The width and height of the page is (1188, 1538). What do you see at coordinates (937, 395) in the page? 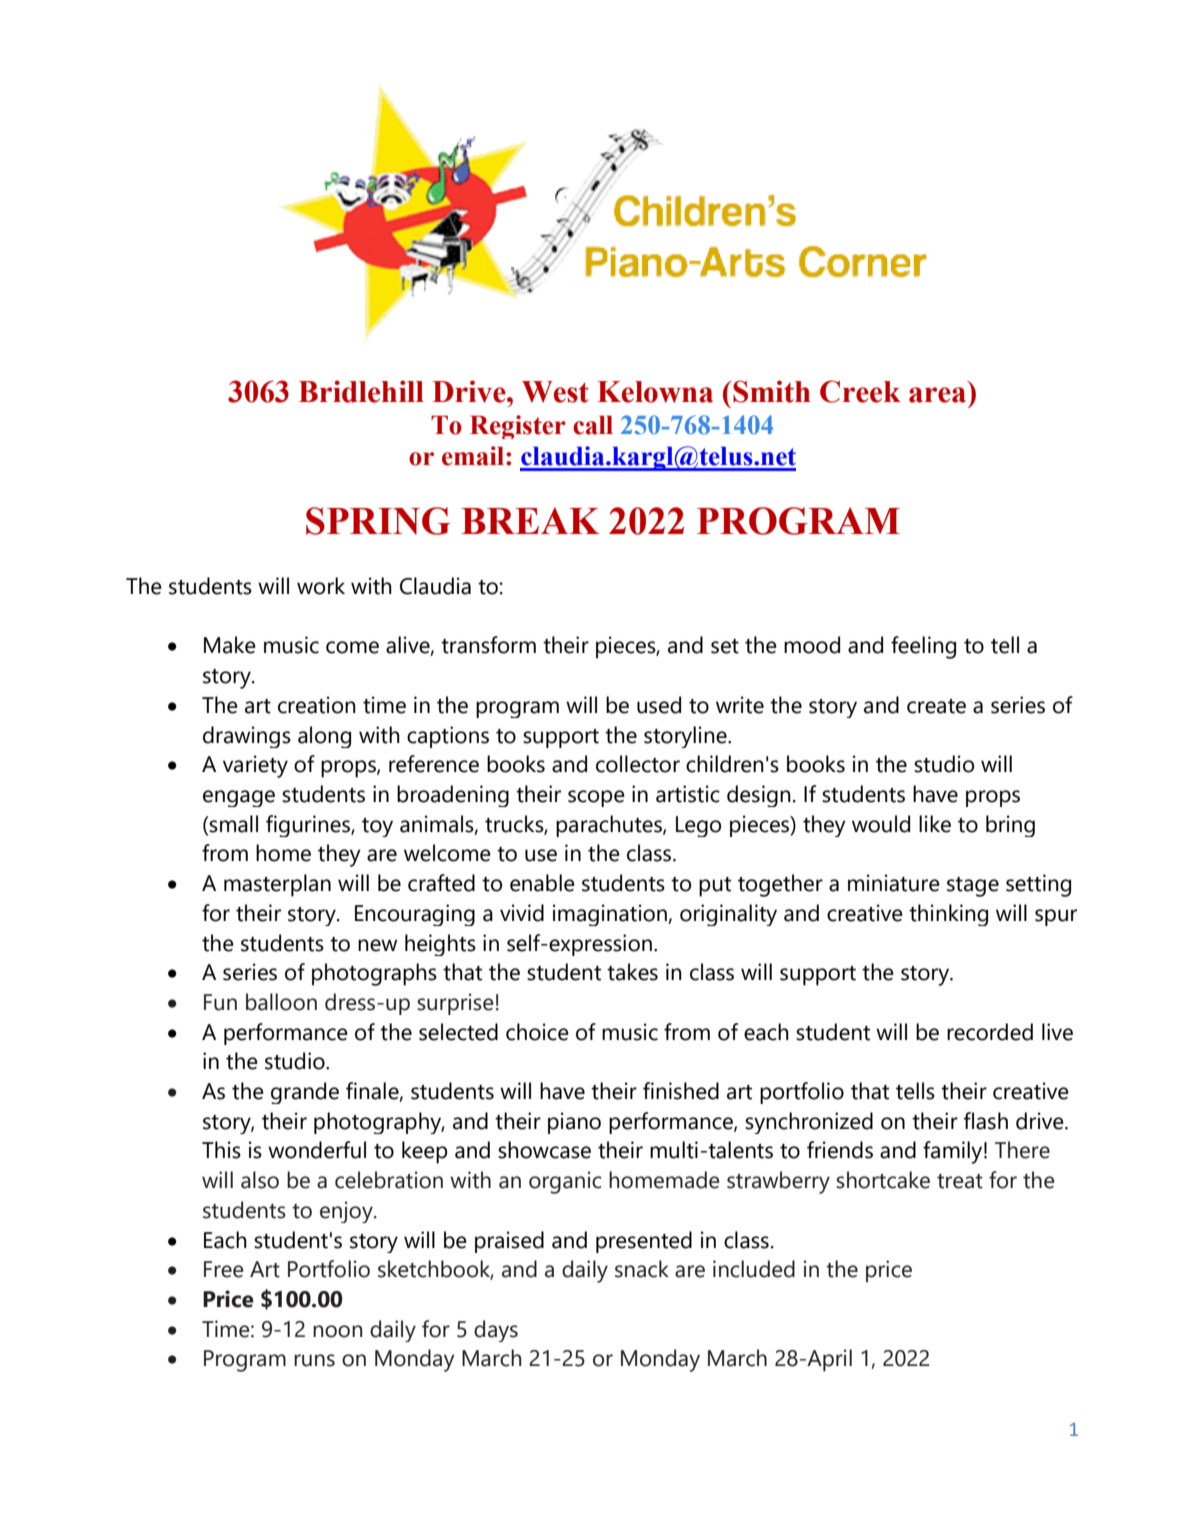
I see `area` at bounding box center [937, 395].
